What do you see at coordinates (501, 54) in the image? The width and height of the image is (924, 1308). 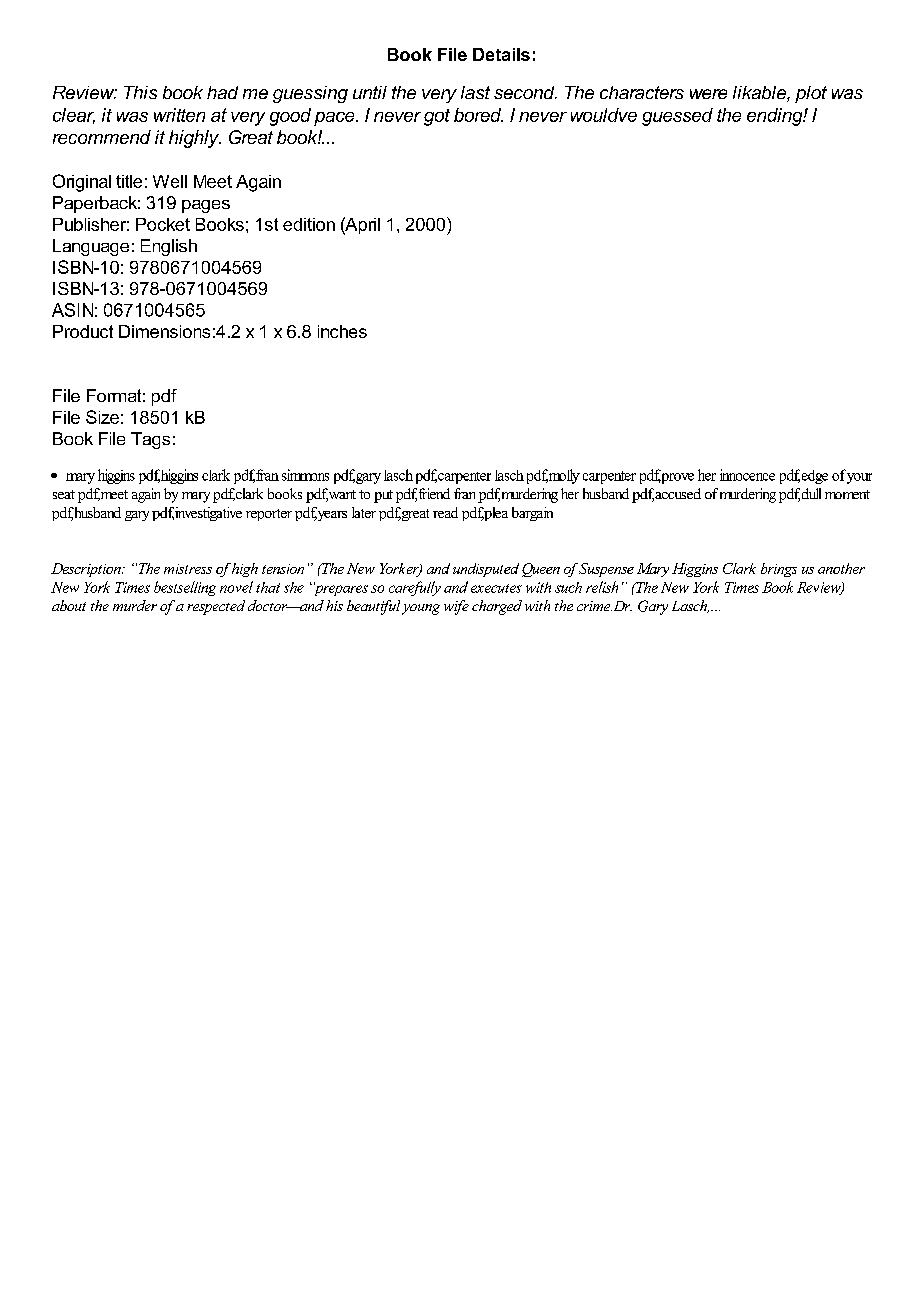 I see `Details` at bounding box center [501, 54].
